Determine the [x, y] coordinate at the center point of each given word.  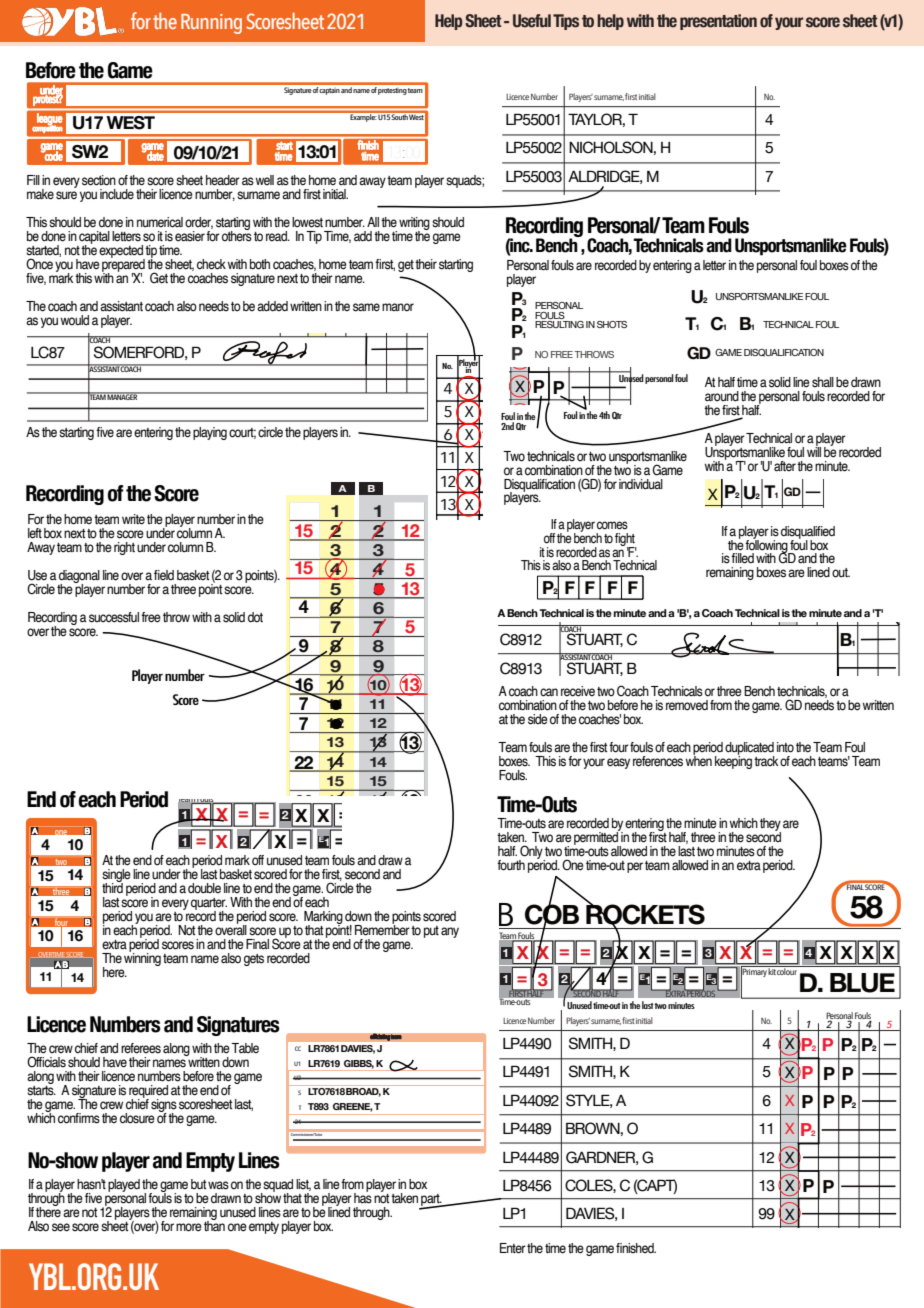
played [124, 1185]
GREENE [353, 1107]
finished [636, 1248]
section [99, 180]
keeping [733, 761]
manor [398, 307]
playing [210, 433]
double [204, 888]
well [265, 180]
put [431, 932]
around [722, 396]
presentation [718, 22]
